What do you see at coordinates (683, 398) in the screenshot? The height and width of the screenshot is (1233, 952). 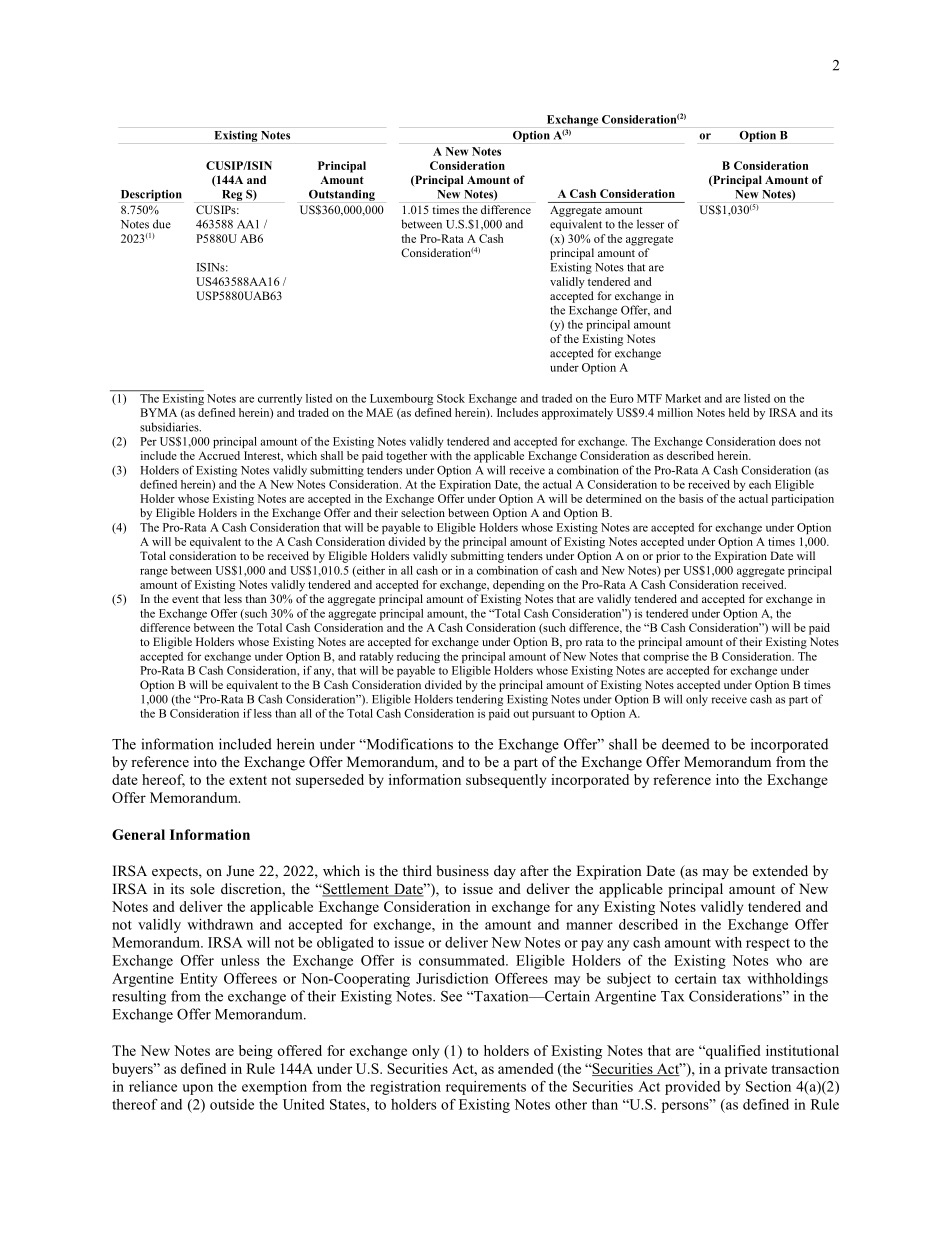 I see `Market` at bounding box center [683, 398].
